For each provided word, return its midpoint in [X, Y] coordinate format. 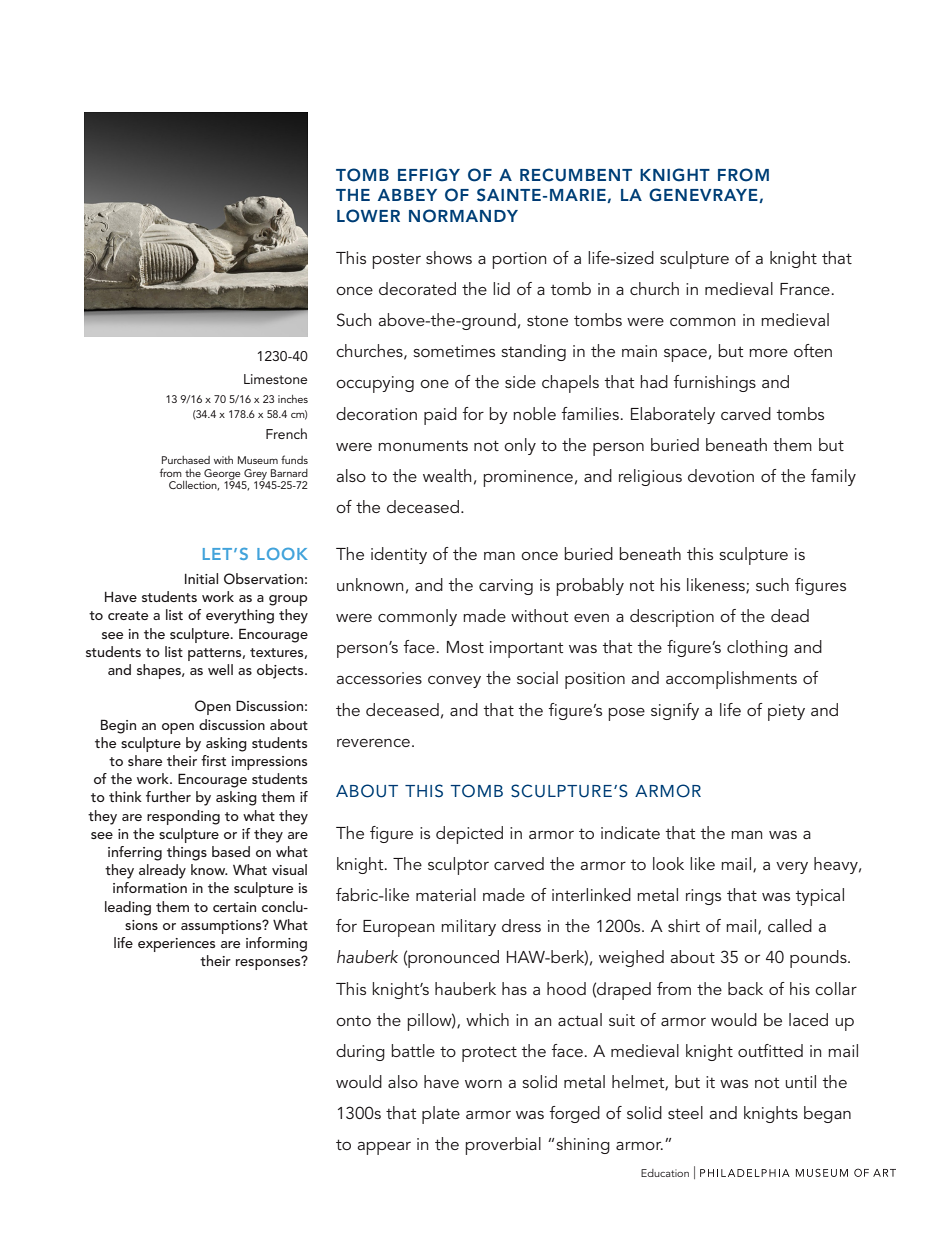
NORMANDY [463, 216]
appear [384, 1148]
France [806, 289]
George [223, 475]
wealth [447, 475]
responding [183, 817]
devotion [721, 475]
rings [703, 897]
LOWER [368, 216]
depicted [469, 835]
